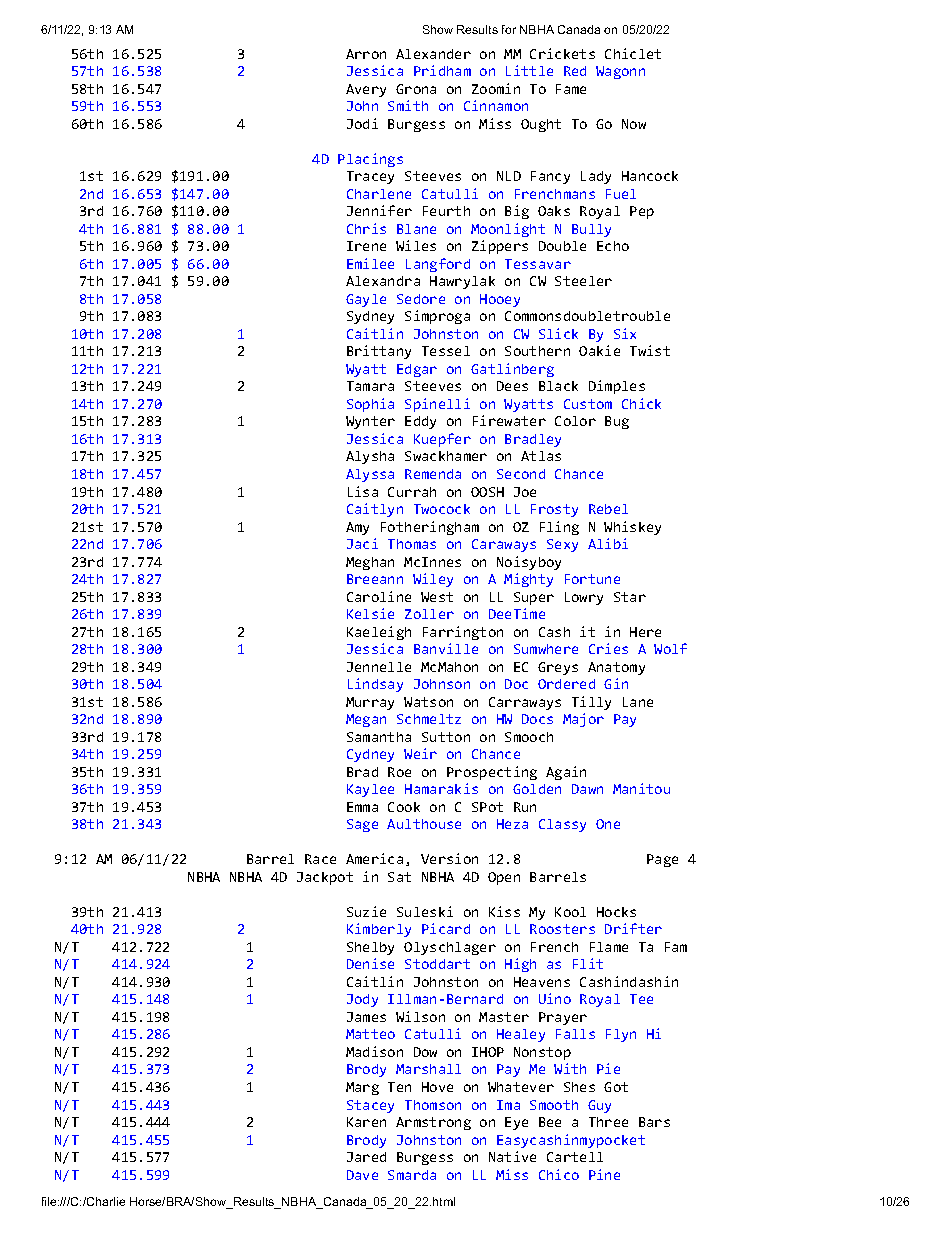  Describe the element at coordinates (366, 90) in the image. I see `Avery` at that location.
